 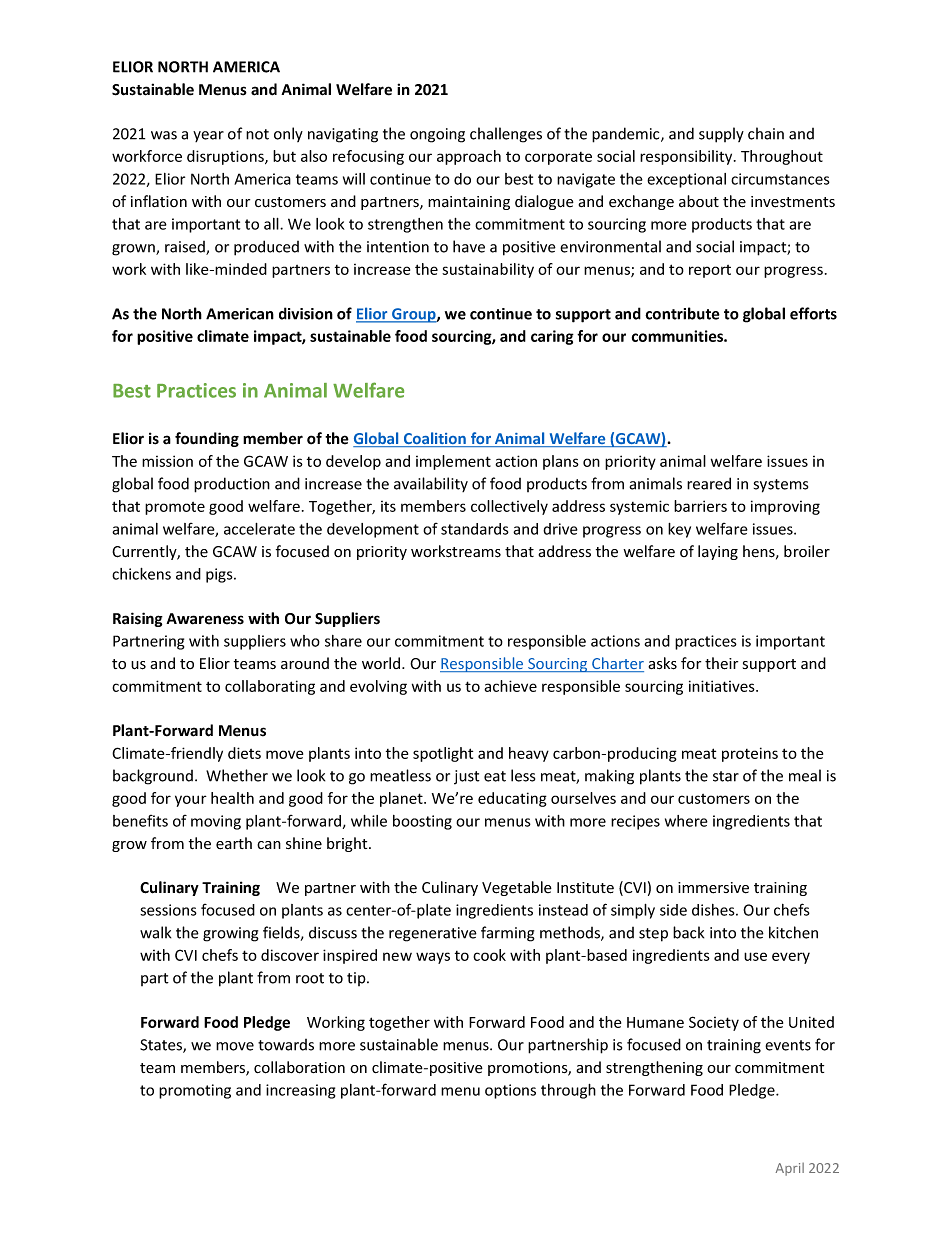 What do you see at coordinates (721, 135) in the screenshot?
I see `supply` at bounding box center [721, 135].
